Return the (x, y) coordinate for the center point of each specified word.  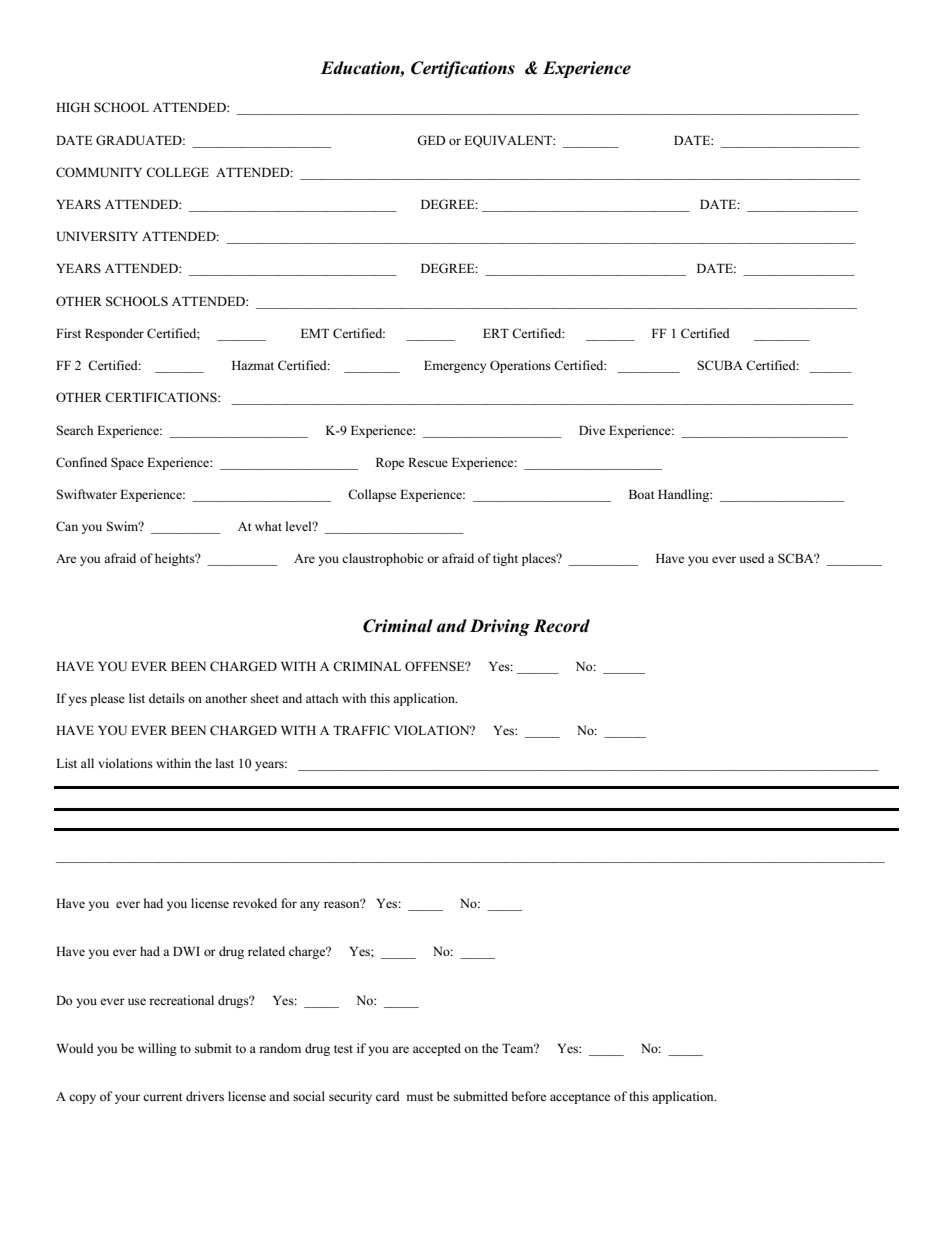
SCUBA (720, 365)
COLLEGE (177, 172)
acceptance (580, 1098)
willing (157, 1049)
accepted (437, 1049)
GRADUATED (140, 140)
